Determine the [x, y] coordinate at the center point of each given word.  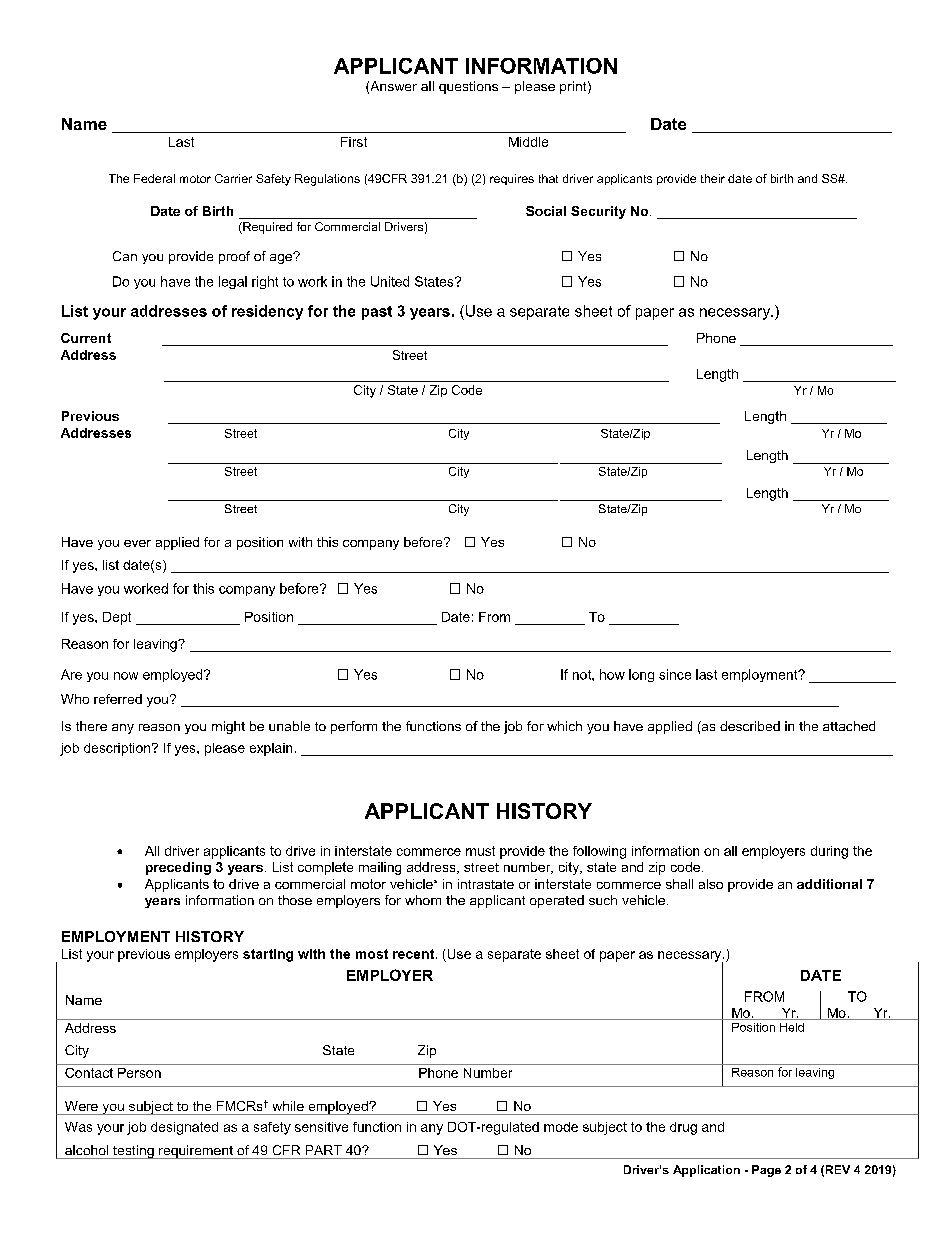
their [713, 178]
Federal [154, 178]
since [675, 674]
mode [561, 1127]
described [750, 726]
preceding [178, 868]
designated [184, 1128]
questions [468, 87]
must [480, 851]
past [377, 313]
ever [137, 543]
